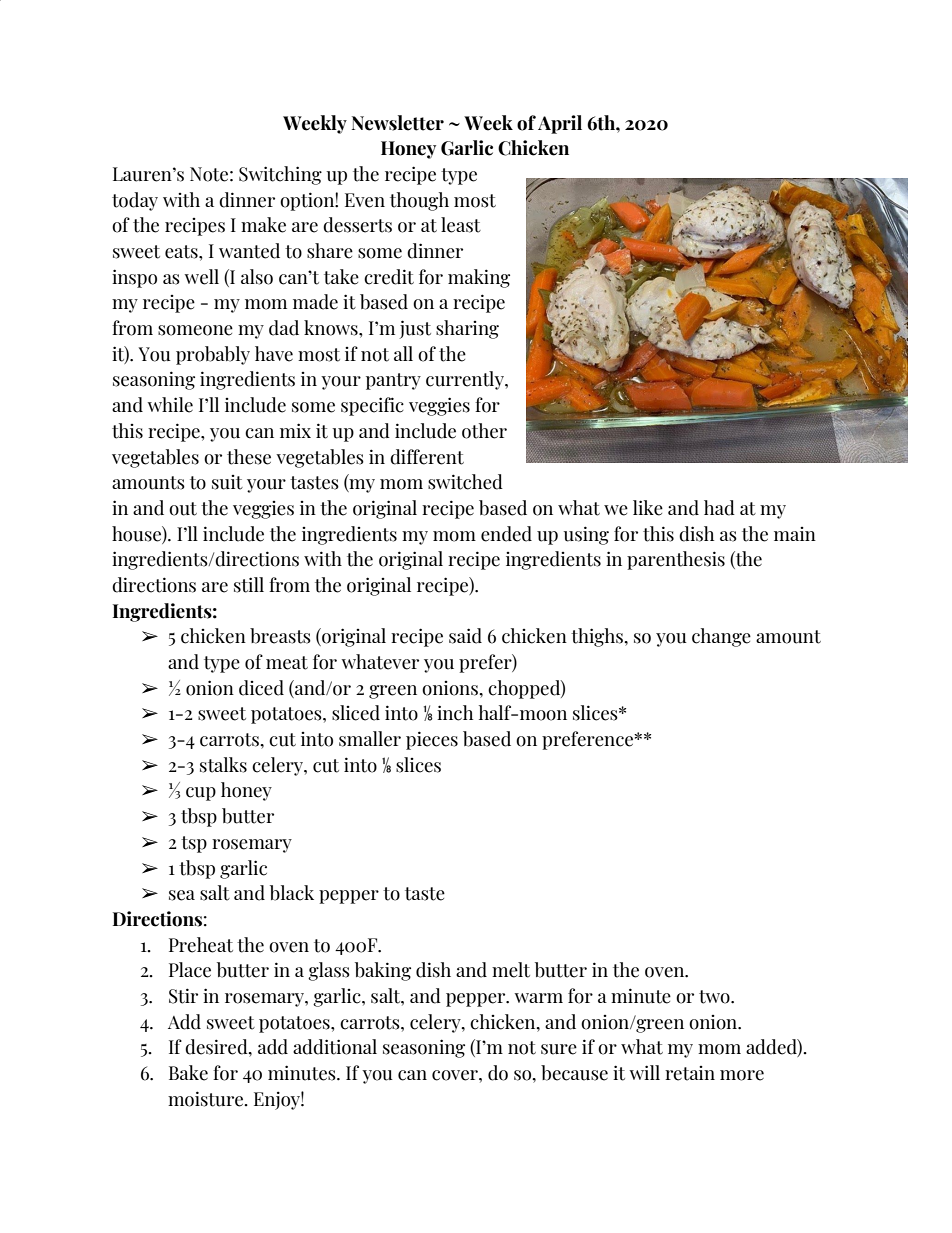  I want to click on Newsletter, so click(398, 123).
